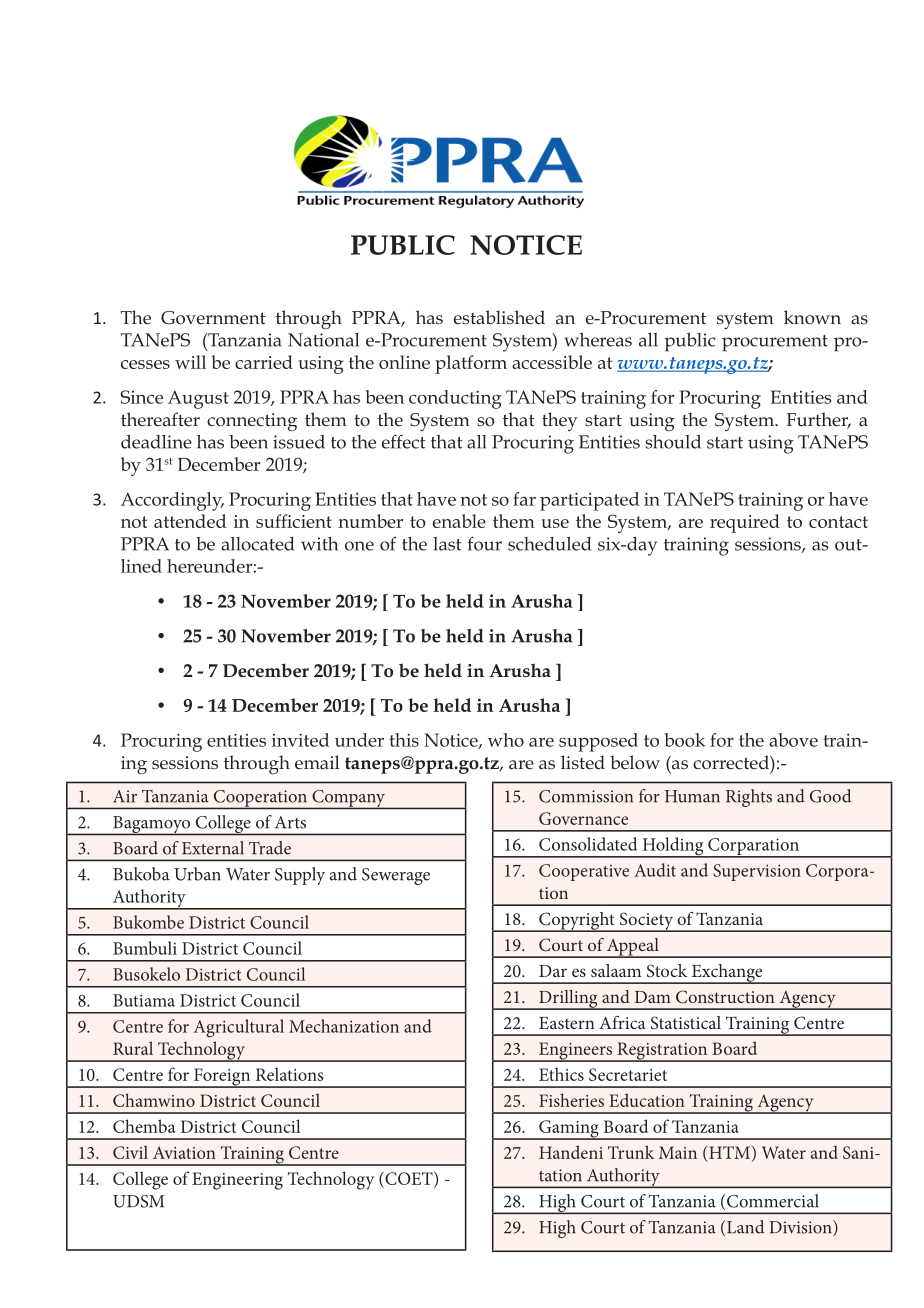  What do you see at coordinates (197, 874) in the screenshot?
I see `Urban` at bounding box center [197, 874].
